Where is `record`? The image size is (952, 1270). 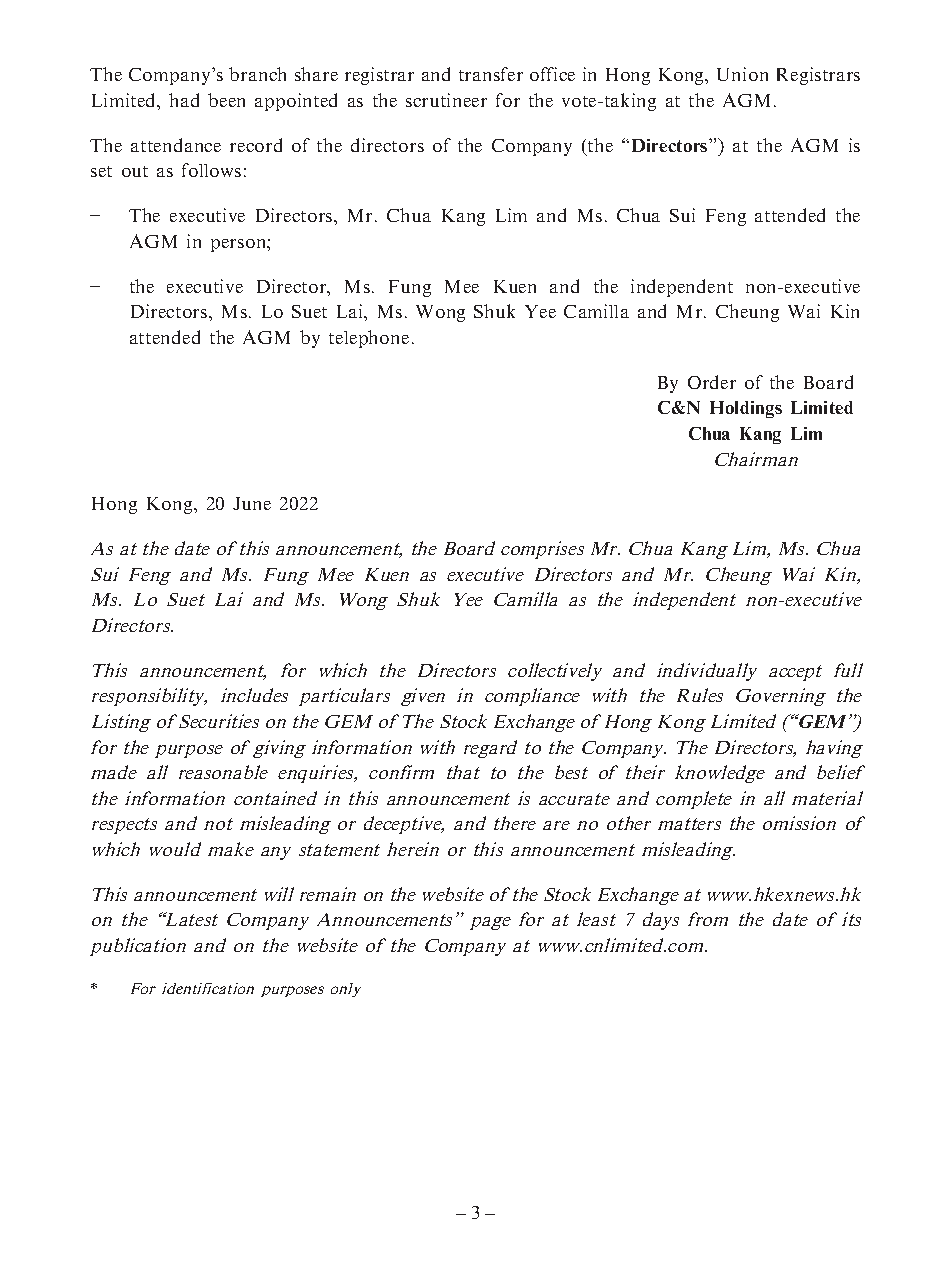 record is located at coordinates (256, 145).
